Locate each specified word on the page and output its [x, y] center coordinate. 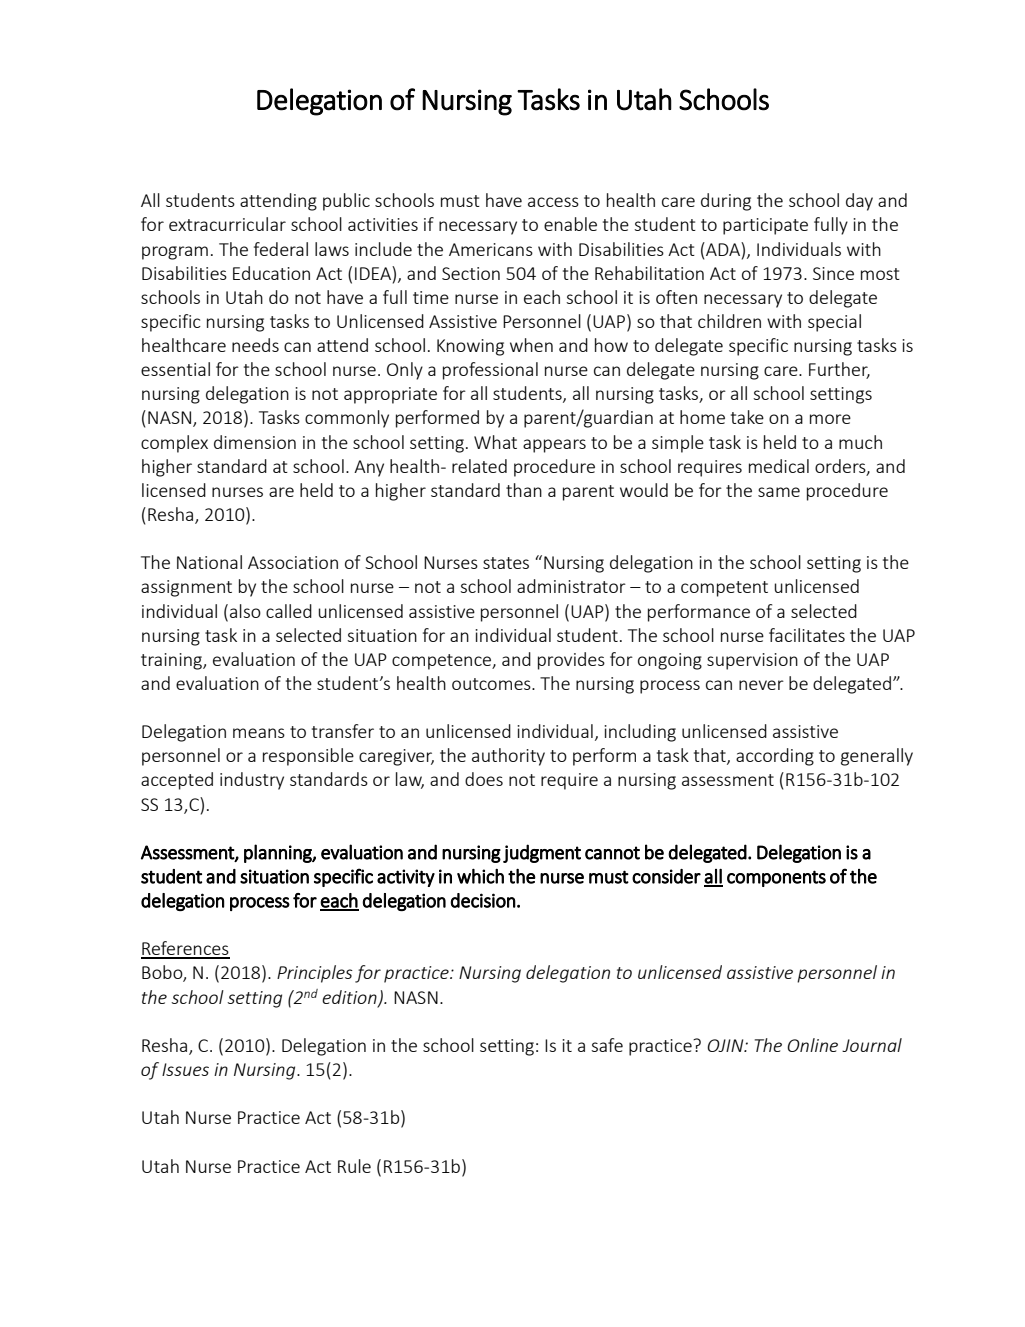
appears [554, 446]
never [761, 685]
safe [607, 1045]
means [259, 733]
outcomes [492, 684]
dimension [255, 442]
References [185, 949]
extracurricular [227, 224]
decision [483, 900]
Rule [354, 1166]
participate [765, 226]
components [776, 878]
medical [779, 466]
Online [812, 1045]
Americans [491, 249]
